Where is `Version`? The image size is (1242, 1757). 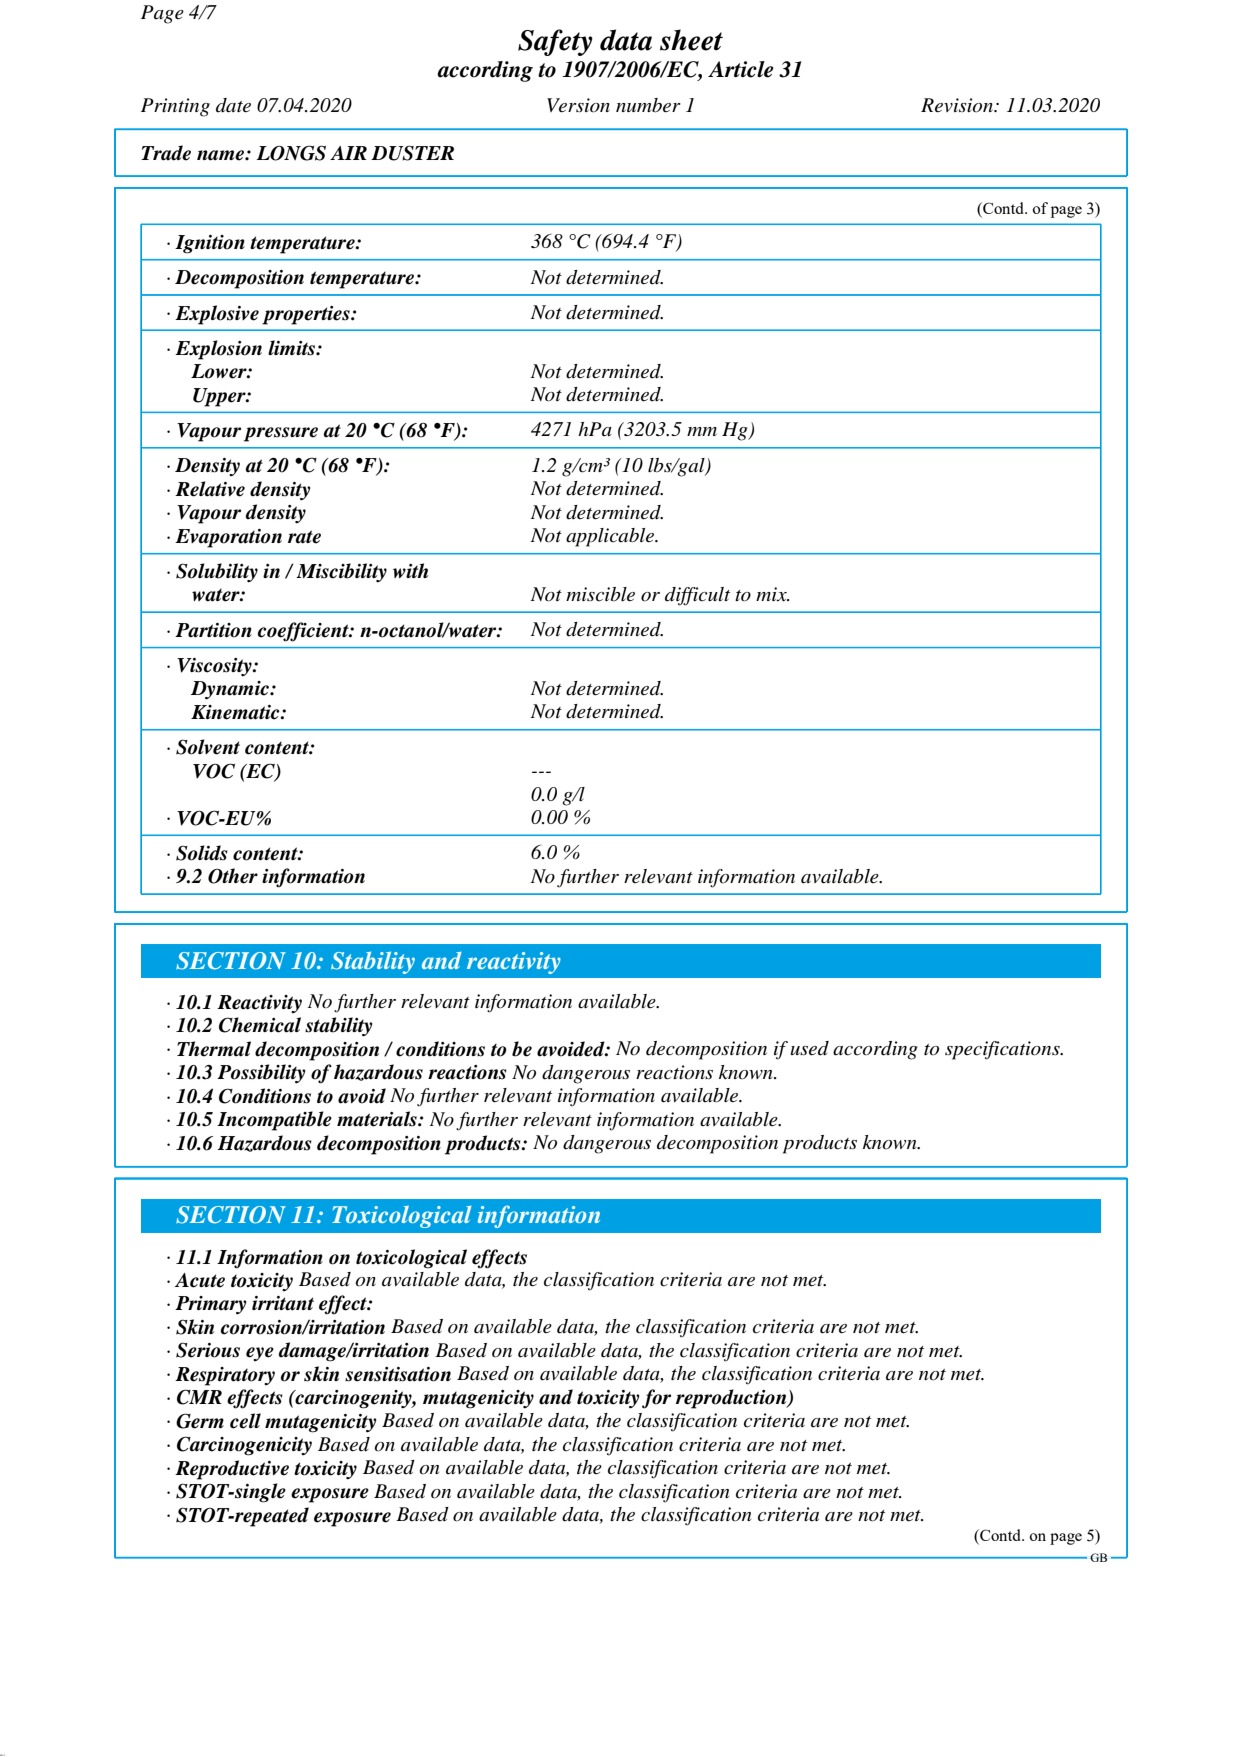
Version is located at coordinates (578, 105).
